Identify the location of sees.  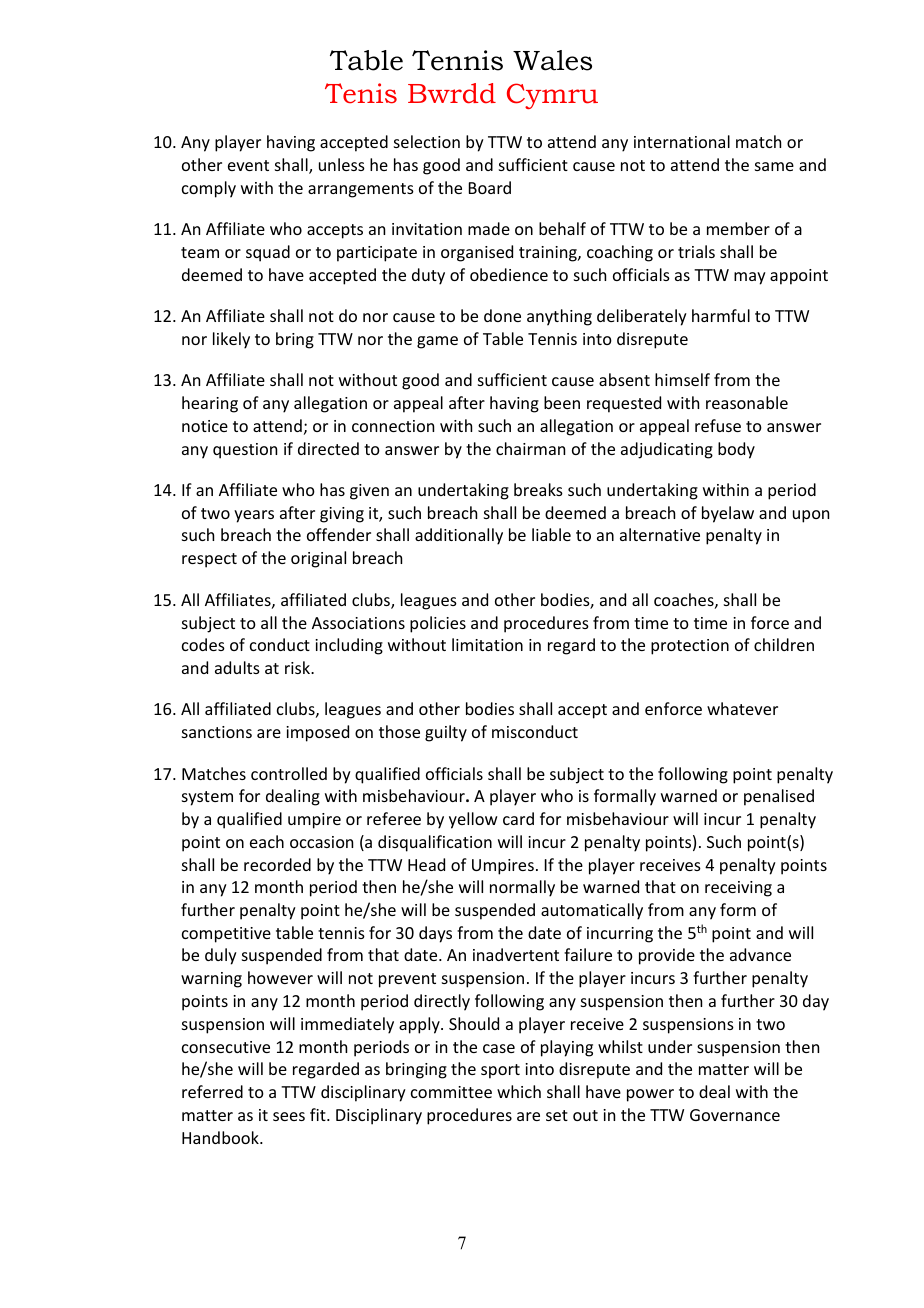
(289, 1116).
